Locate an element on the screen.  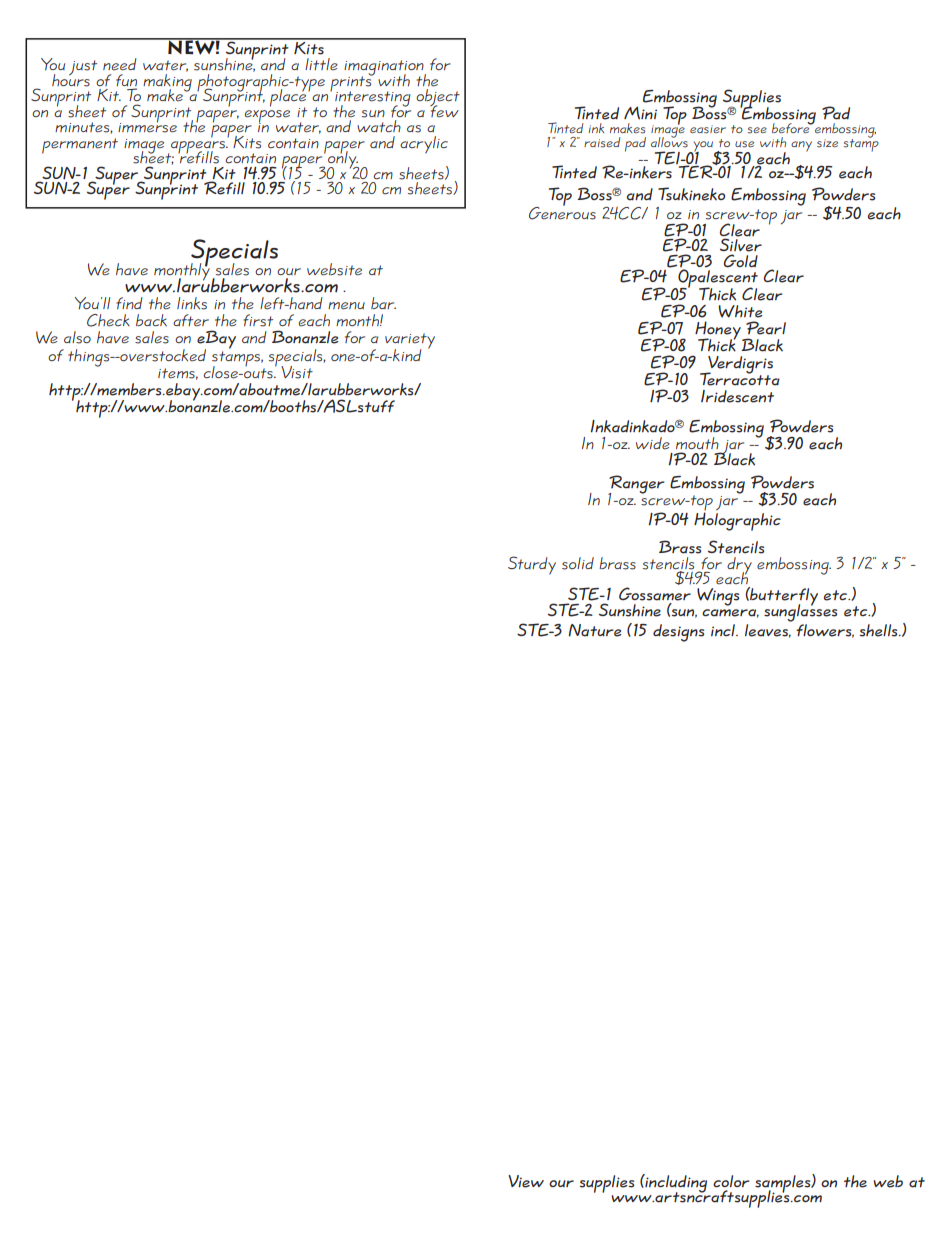
designs is located at coordinates (678, 633).
